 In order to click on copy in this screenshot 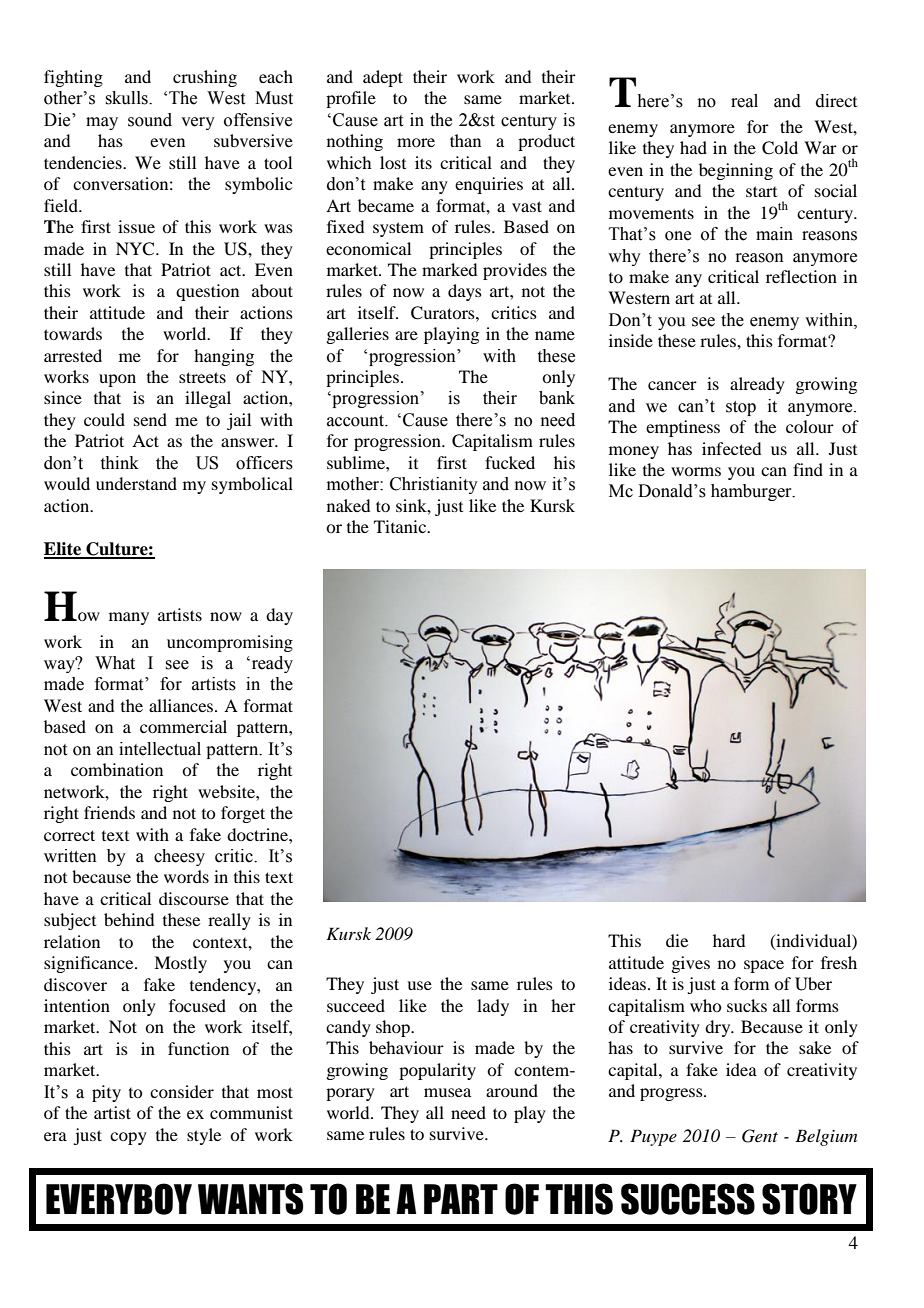, I will do `click(128, 1138)`.
